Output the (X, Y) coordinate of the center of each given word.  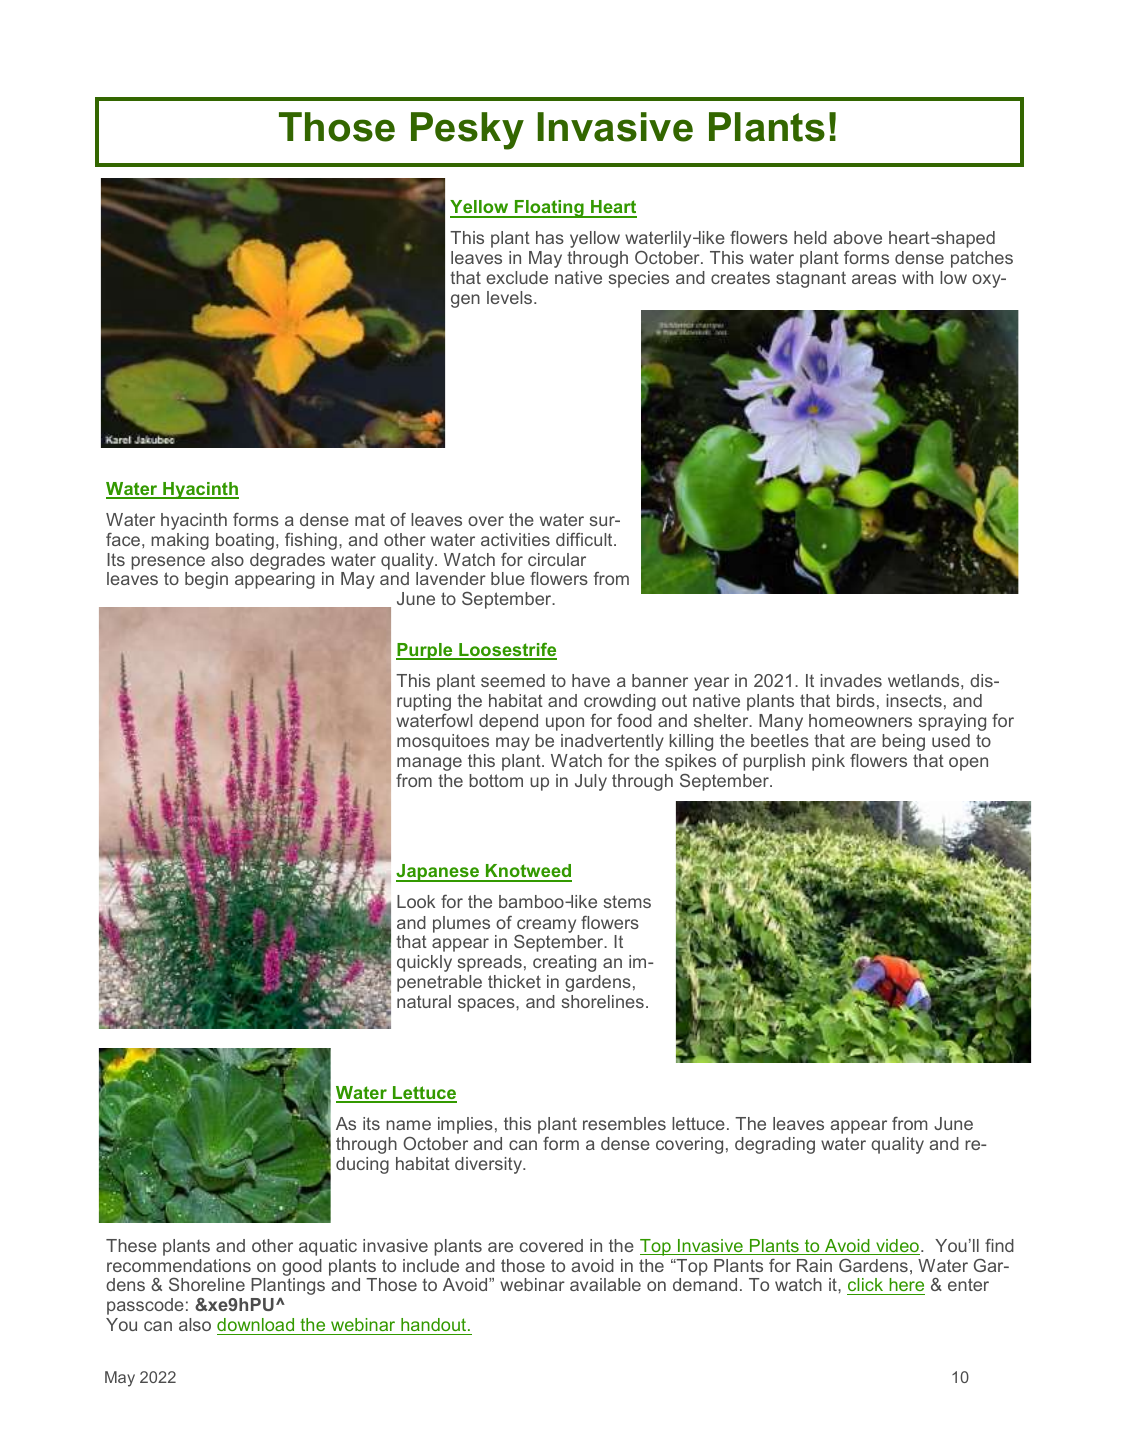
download (257, 1326)
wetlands (925, 680)
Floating (549, 209)
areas (874, 279)
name (408, 1125)
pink (828, 762)
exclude (517, 277)
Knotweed (528, 872)
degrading (775, 1145)
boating (245, 541)
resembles (624, 1123)
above (857, 237)
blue (508, 578)
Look (416, 901)
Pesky (467, 131)
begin (206, 580)
